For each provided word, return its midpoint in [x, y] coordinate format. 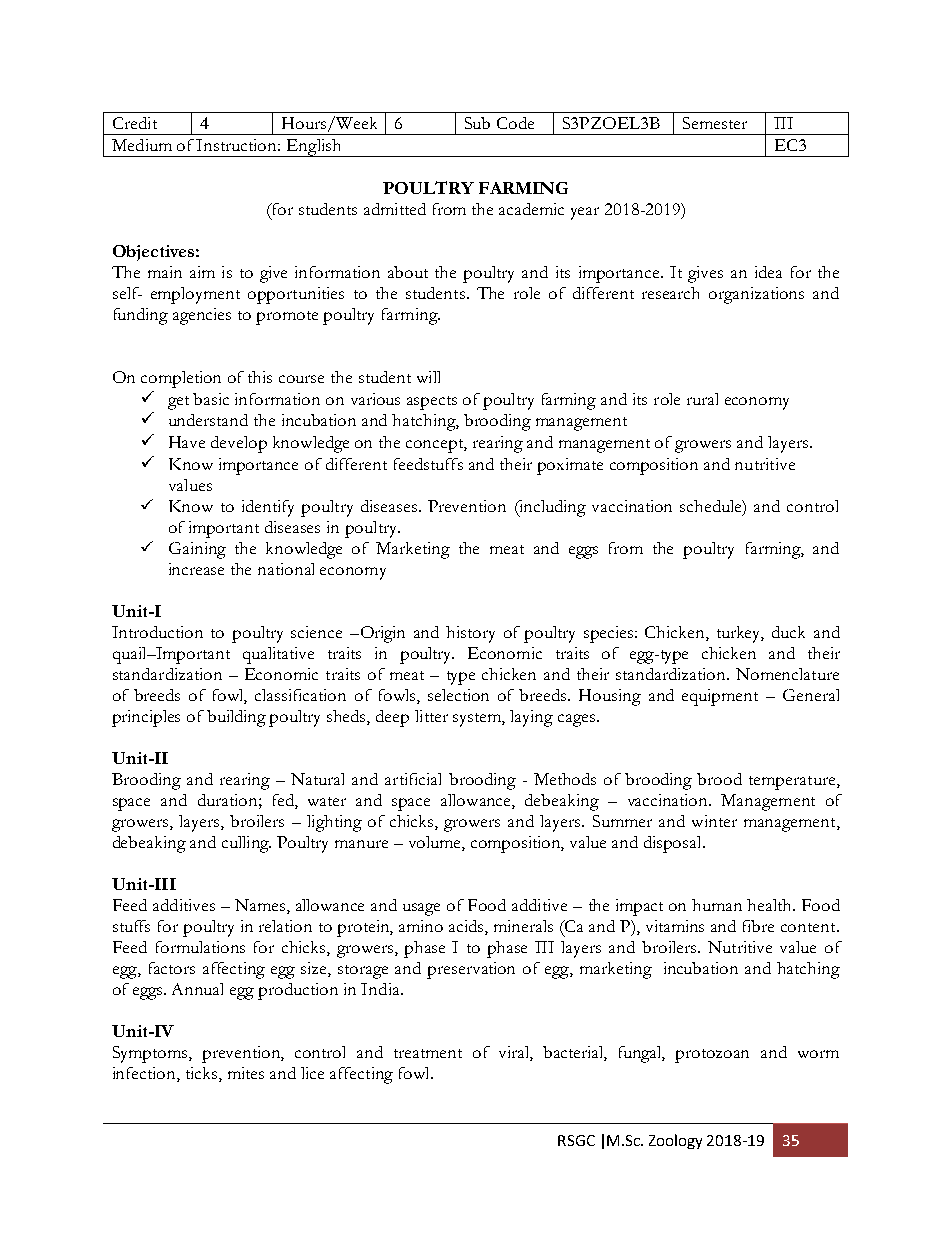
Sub [477, 123]
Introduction [157, 632]
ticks [203, 1074]
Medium [142, 145]
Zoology [675, 1141]
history [470, 634]
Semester [715, 123]
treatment [428, 1053]
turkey [740, 634]
